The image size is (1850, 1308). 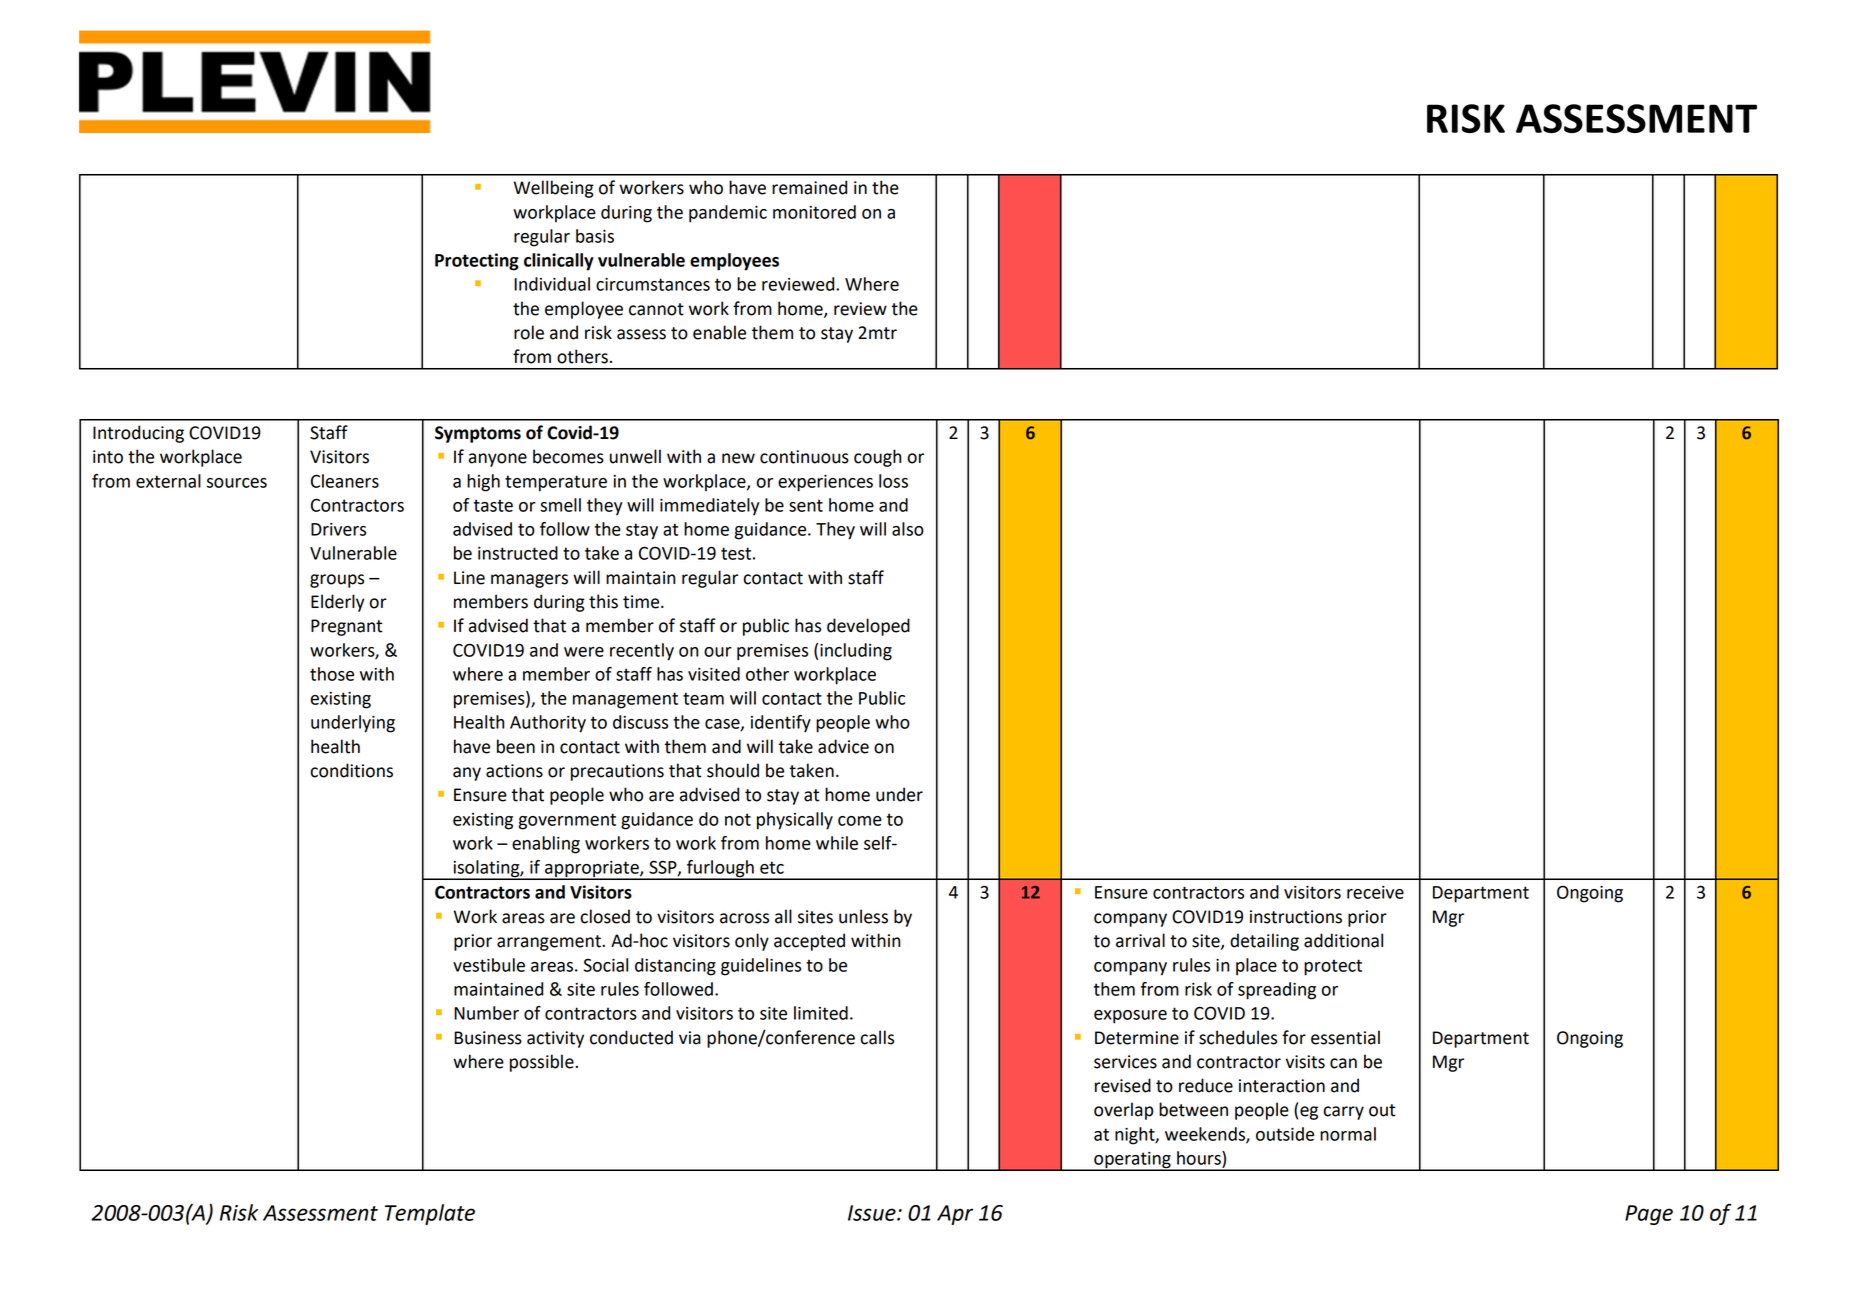 What do you see at coordinates (814, 212) in the document?
I see `monitored` at bounding box center [814, 212].
